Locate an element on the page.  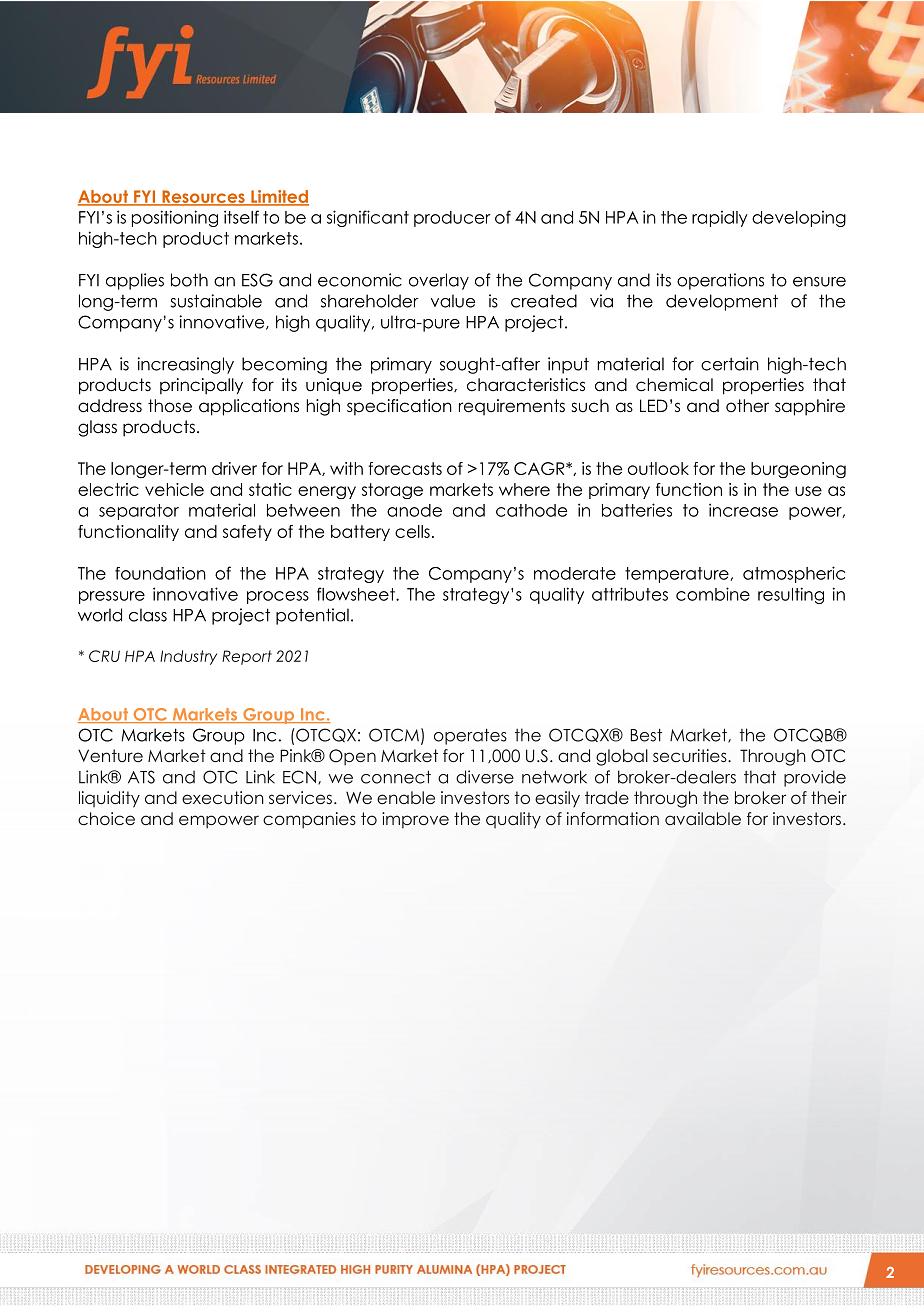
rapidly is located at coordinates (720, 219).
